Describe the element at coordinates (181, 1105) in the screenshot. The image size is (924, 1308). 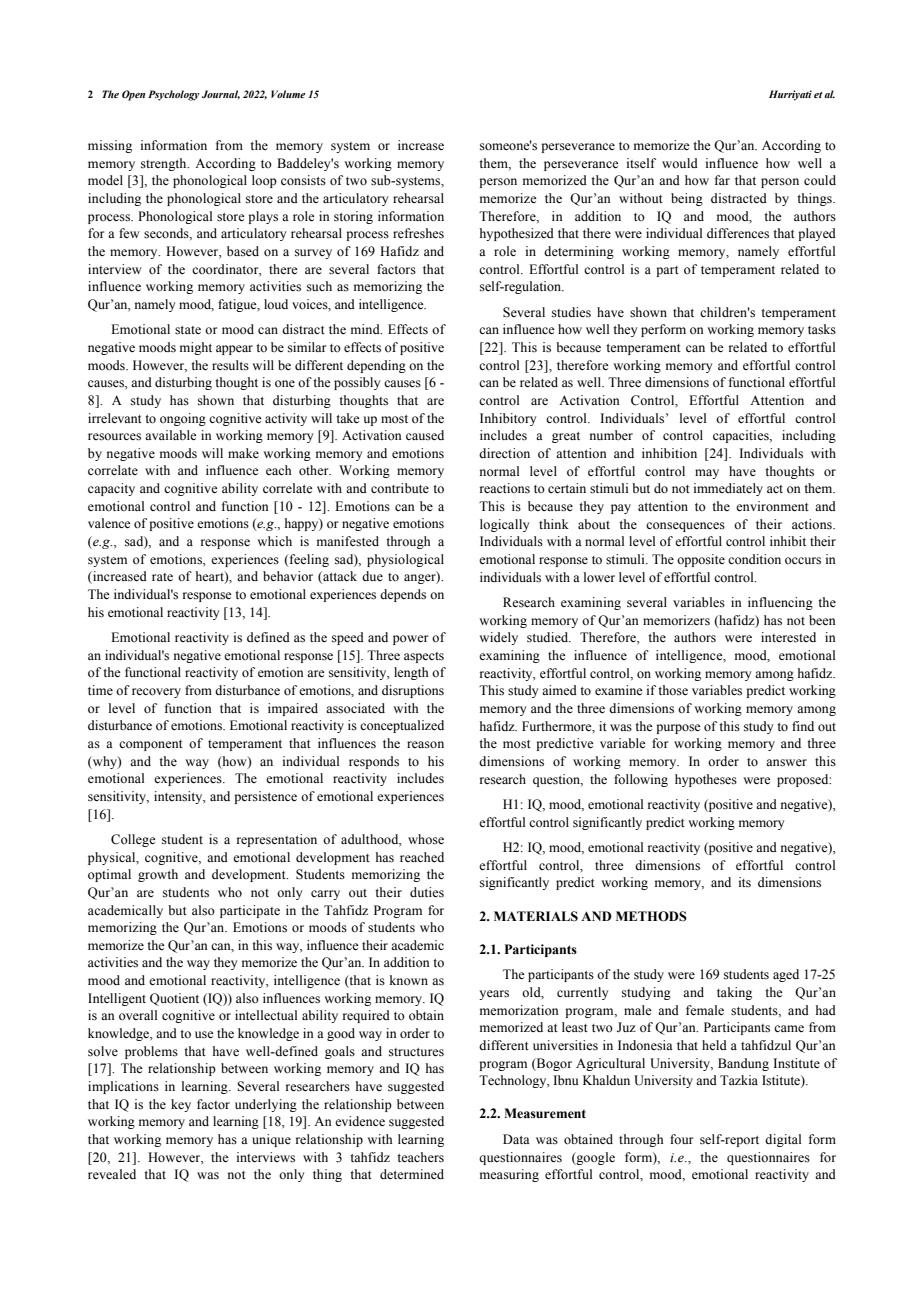
I see `key` at that location.
